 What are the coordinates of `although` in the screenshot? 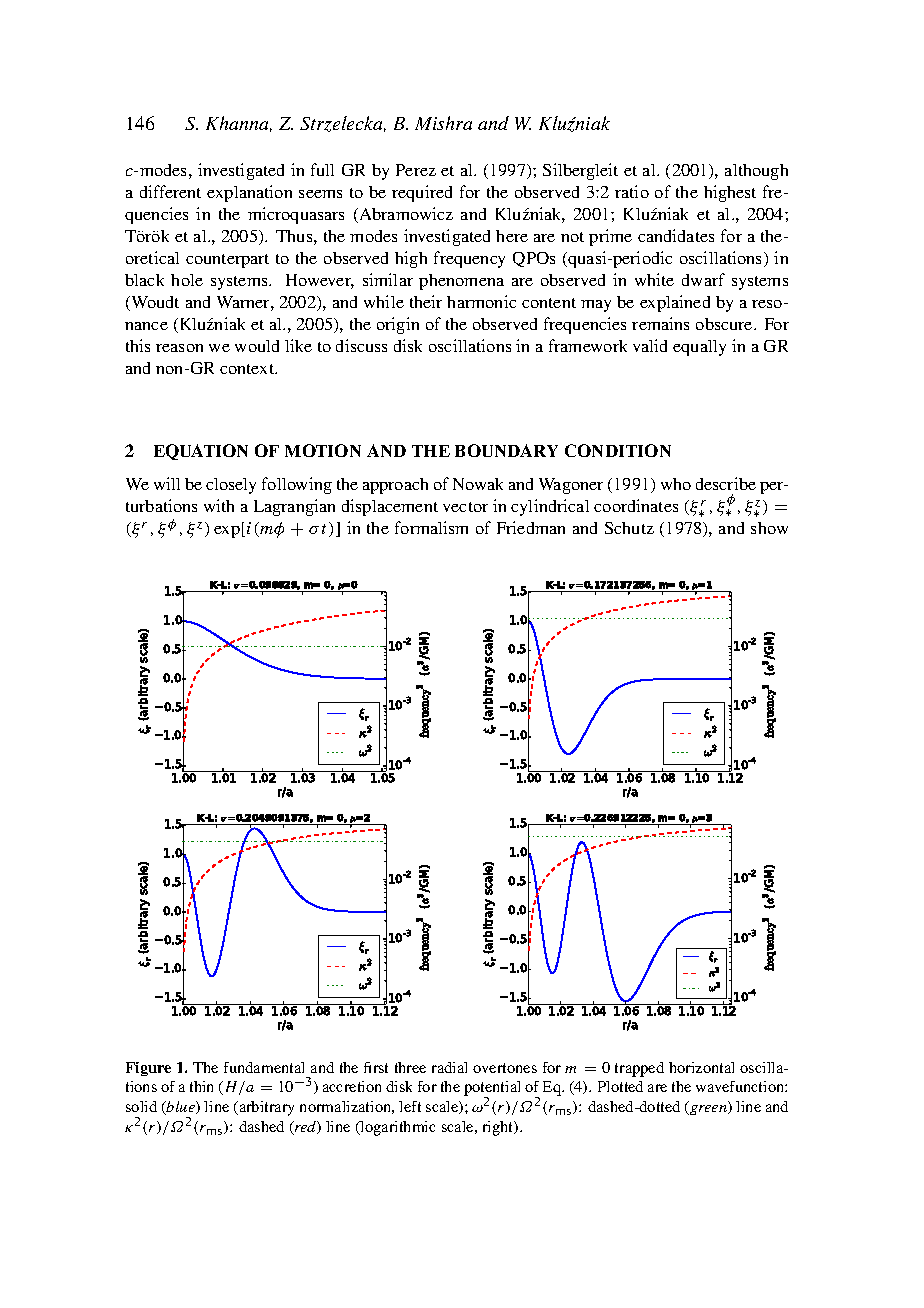 It's located at (756, 172).
